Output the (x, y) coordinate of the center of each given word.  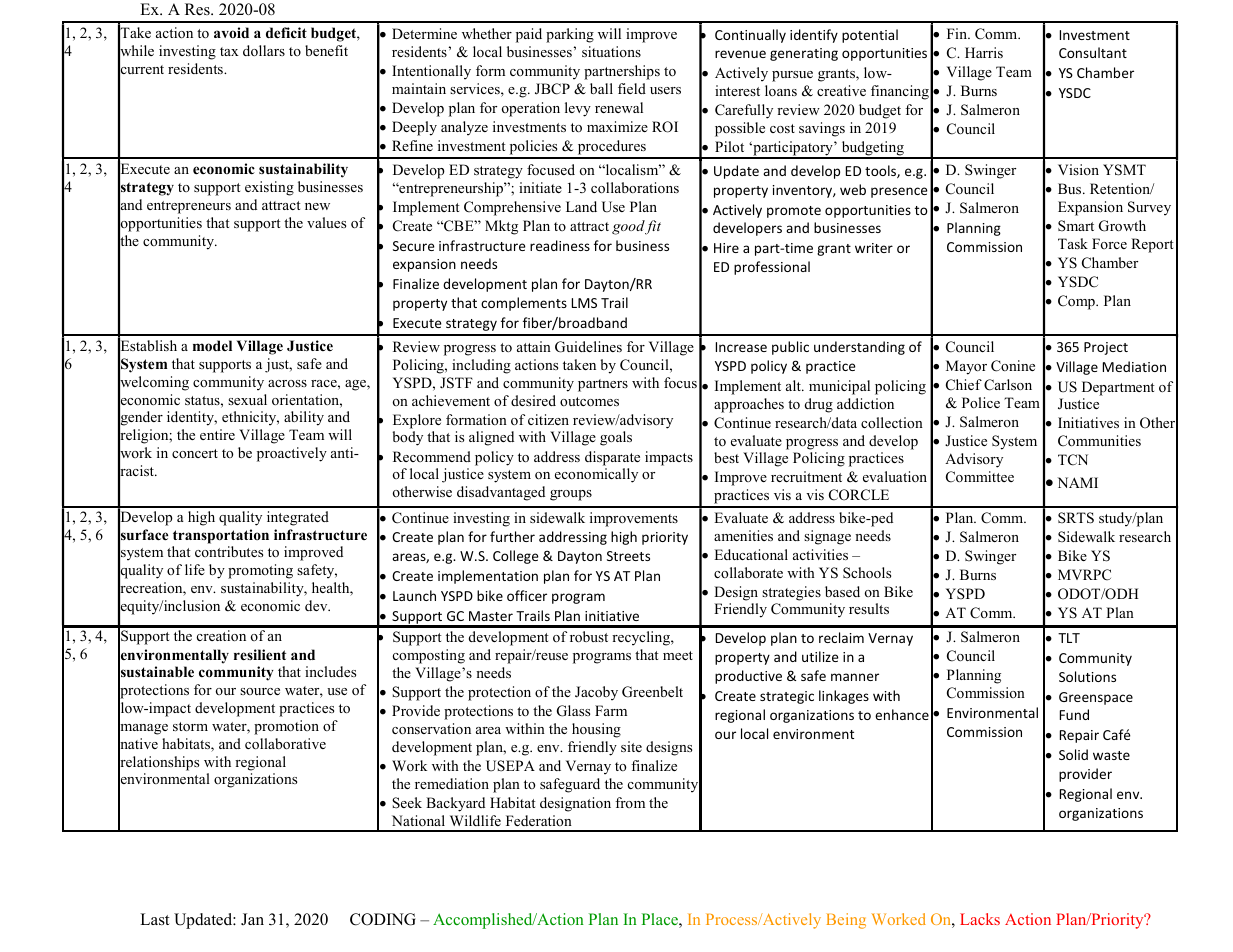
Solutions (1087, 676)
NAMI (1077, 482)
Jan (252, 919)
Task (1073, 243)
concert (195, 453)
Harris (984, 52)
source (260, 691)
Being (846, 921)
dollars (264, 50)
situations (611, 51)
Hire (726, 248)
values (326, 222)
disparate (612, 458)
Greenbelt (652, 692)
